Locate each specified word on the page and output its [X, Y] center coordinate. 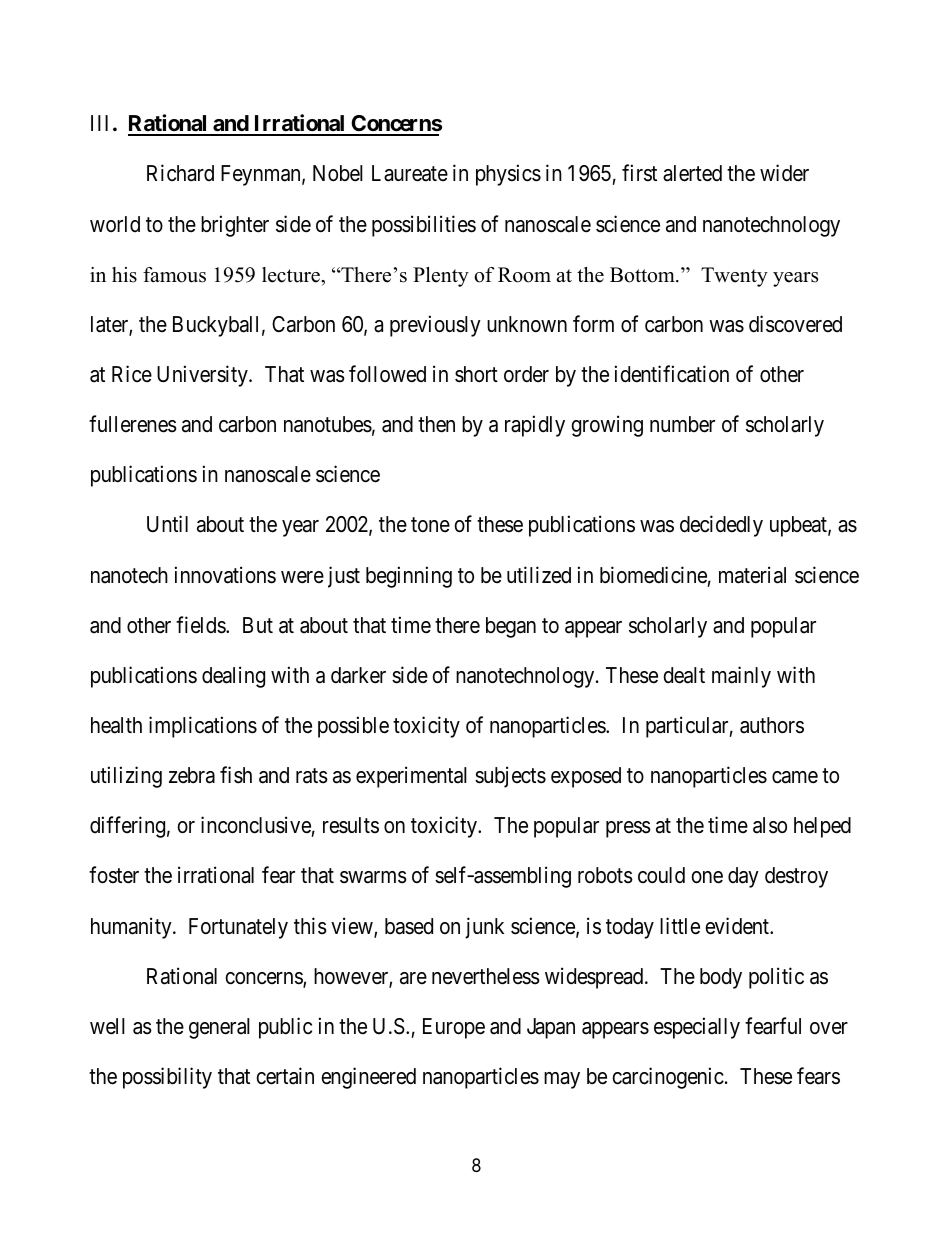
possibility [167, 1078]
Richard [180, 173]
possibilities [424, 226]
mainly [741, 677]
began [511, 627]
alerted [692, 173]
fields [201, 625]
